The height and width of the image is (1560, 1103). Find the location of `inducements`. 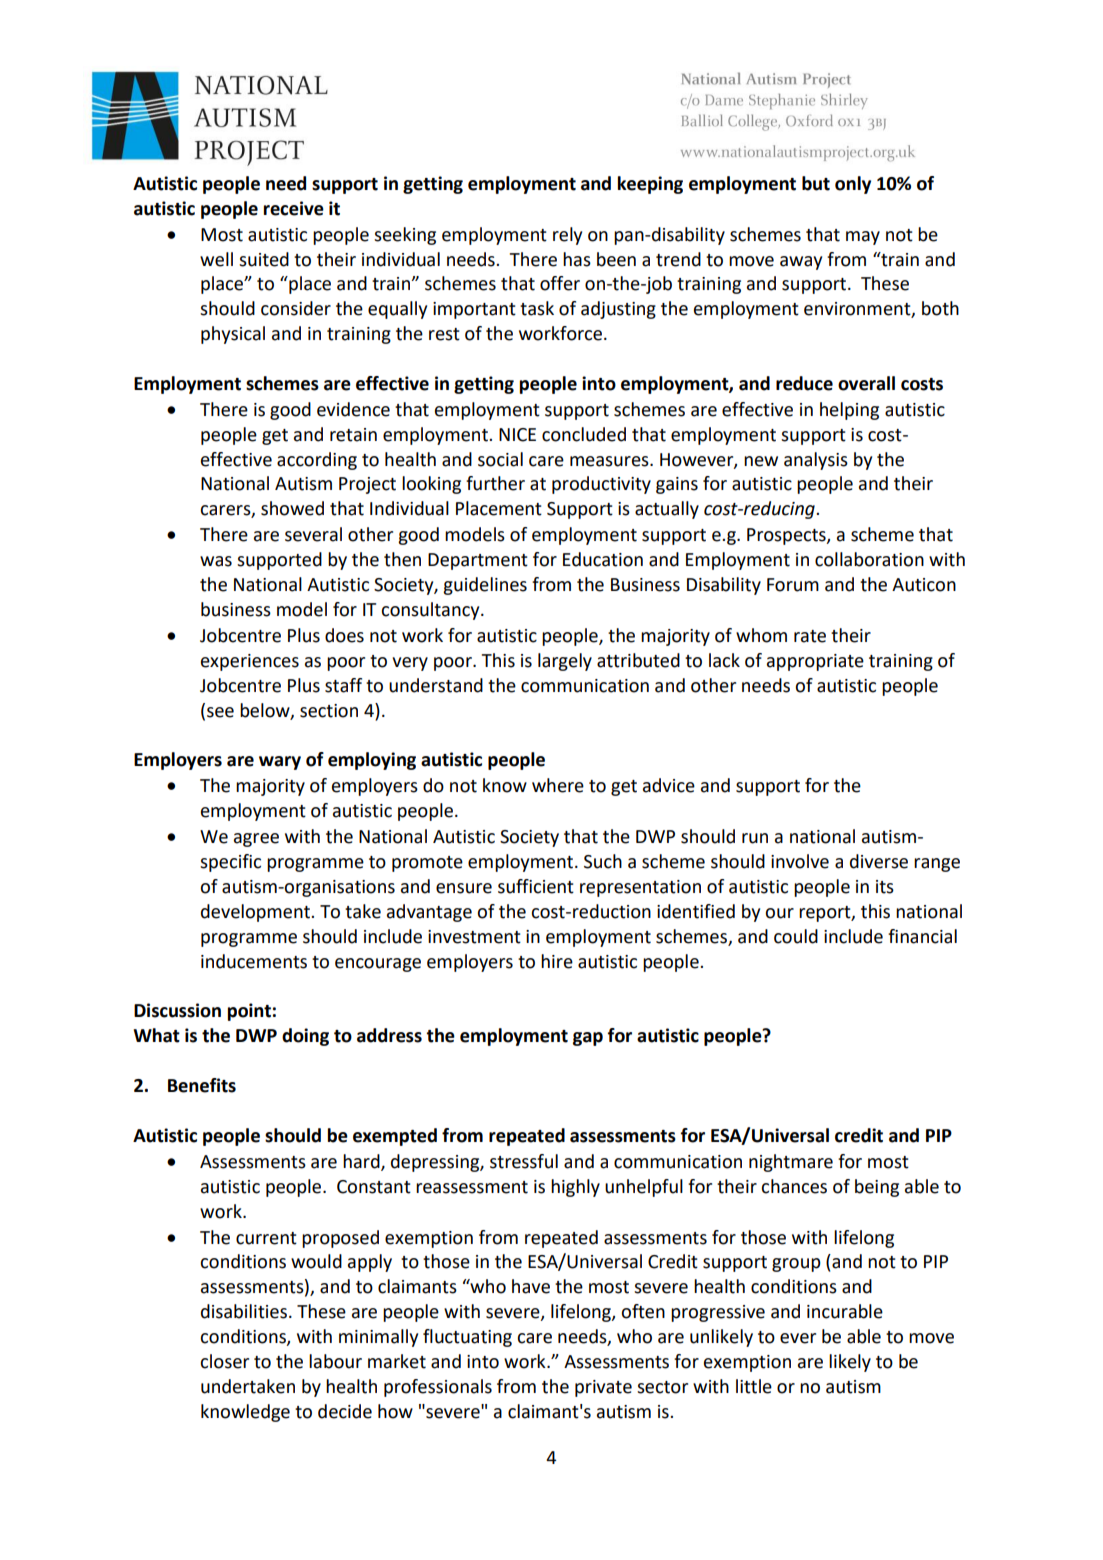

inducements is located at coordinates (254, 961).
